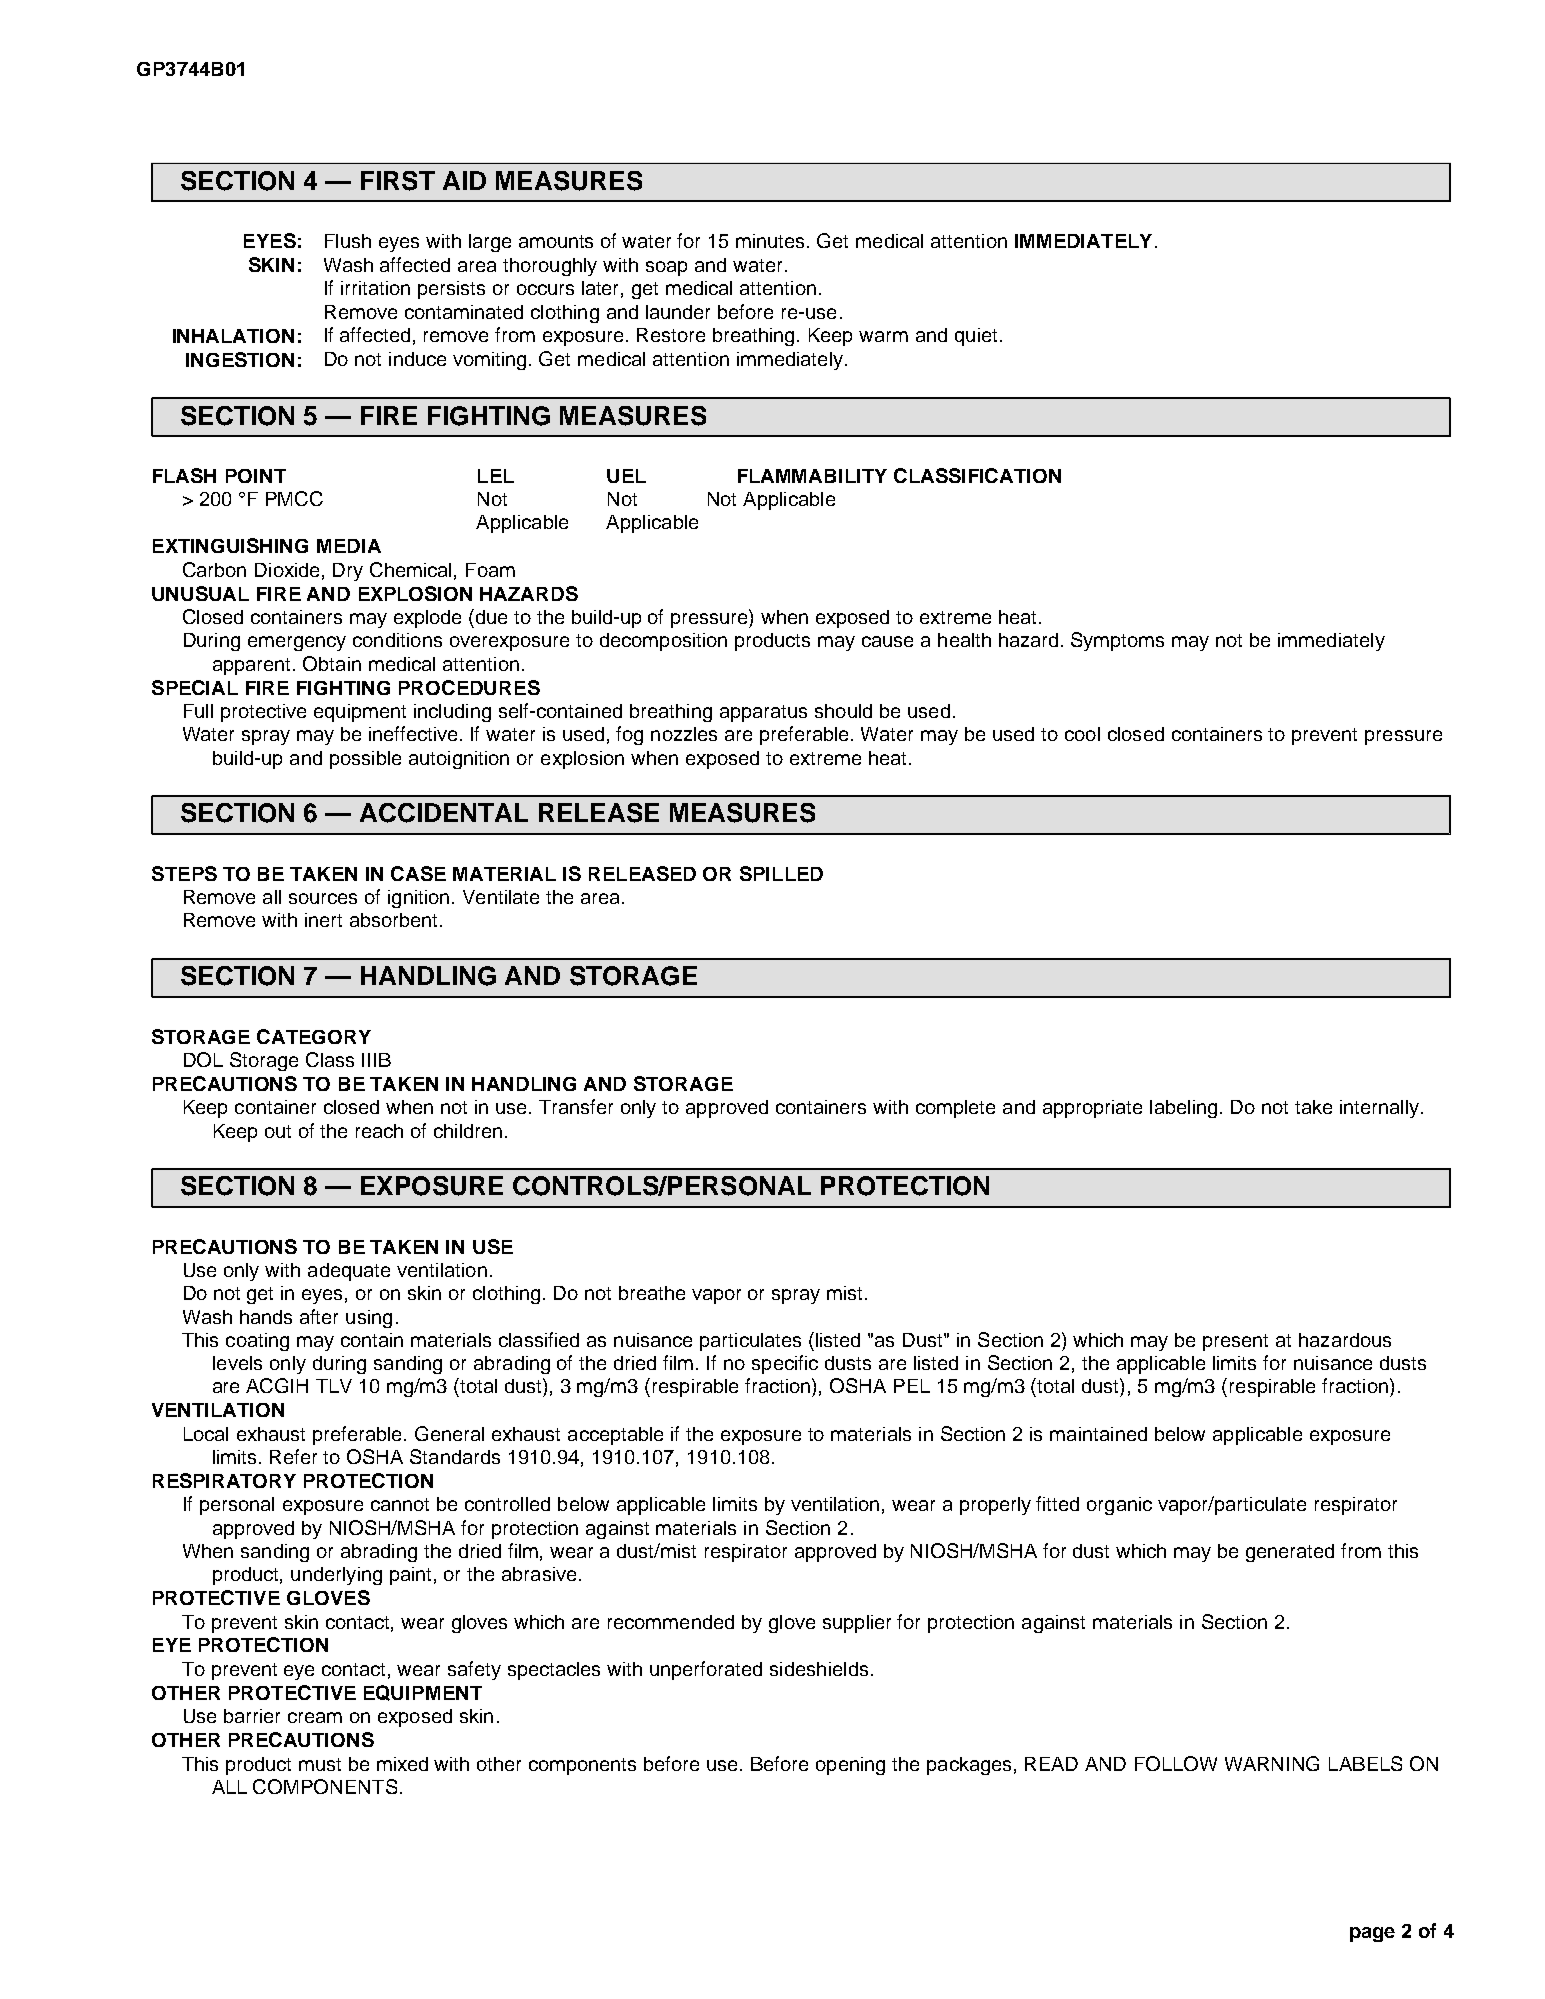 The height and width of the document is (1999, 1545). What do you see at coordinates (850, 1766) in the document?
I see `opening` at bounding box center [850, 1766].
